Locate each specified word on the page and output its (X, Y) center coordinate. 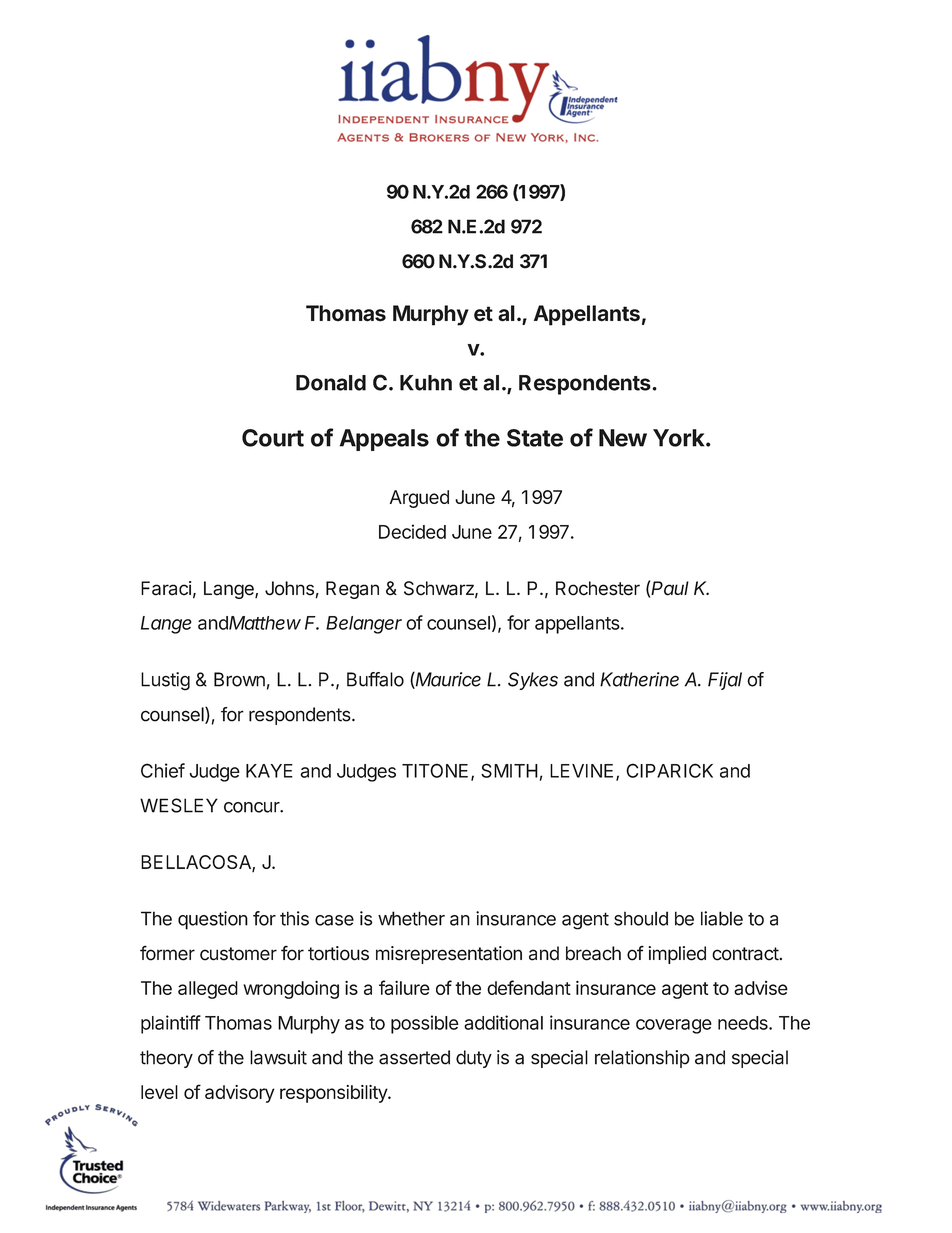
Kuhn (426, 383)
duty (474, 1059)
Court (273, 438)
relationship (642, 1059)
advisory (240, 1094)
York (680, 438)
